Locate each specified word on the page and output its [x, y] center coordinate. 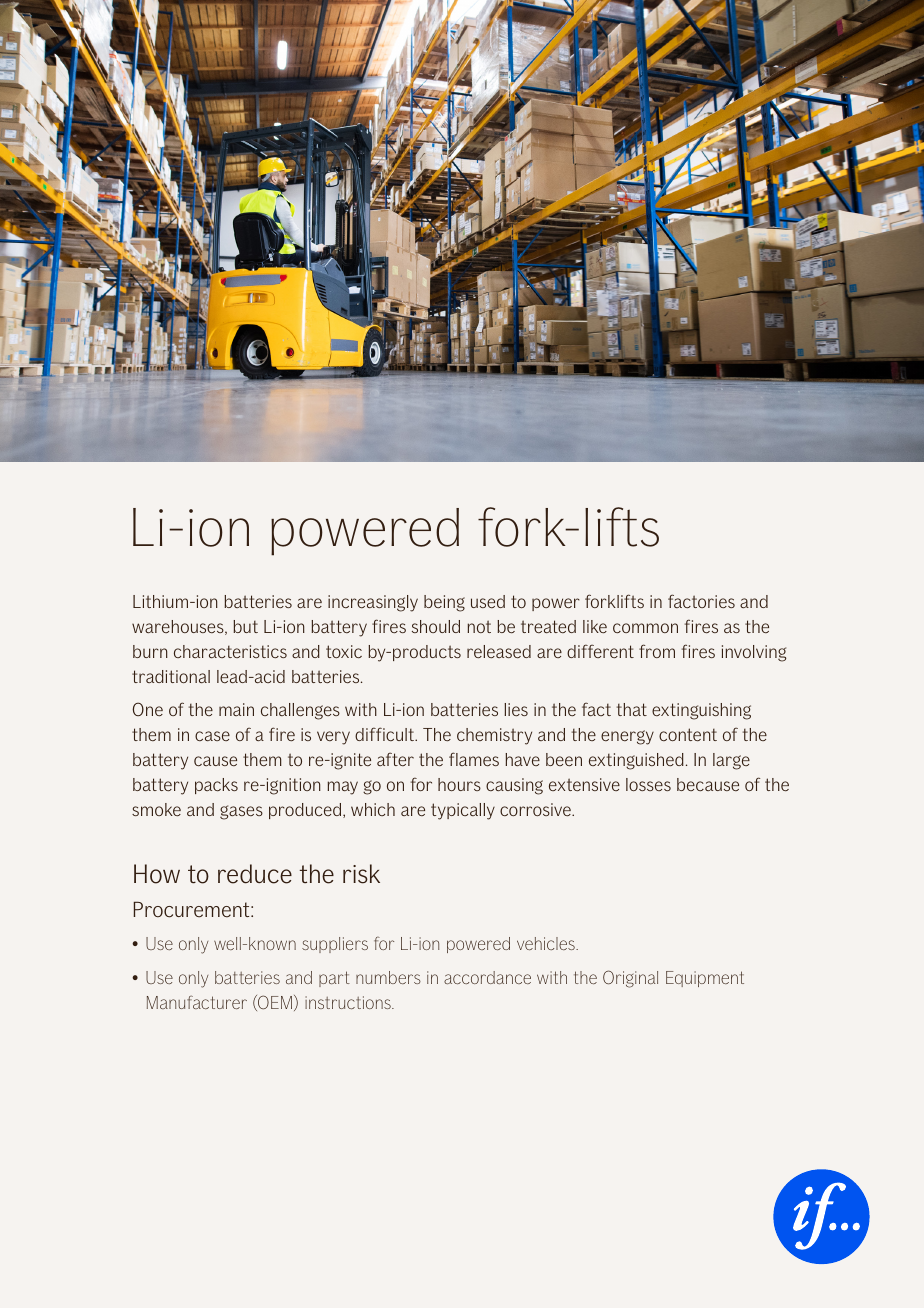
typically [463, 811]
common [645, 628]
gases [241, 812]
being [444, 603]
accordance [487, 977]
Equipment [705, 979]
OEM [274, 1003]
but [245, 626]
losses [648, 784]
